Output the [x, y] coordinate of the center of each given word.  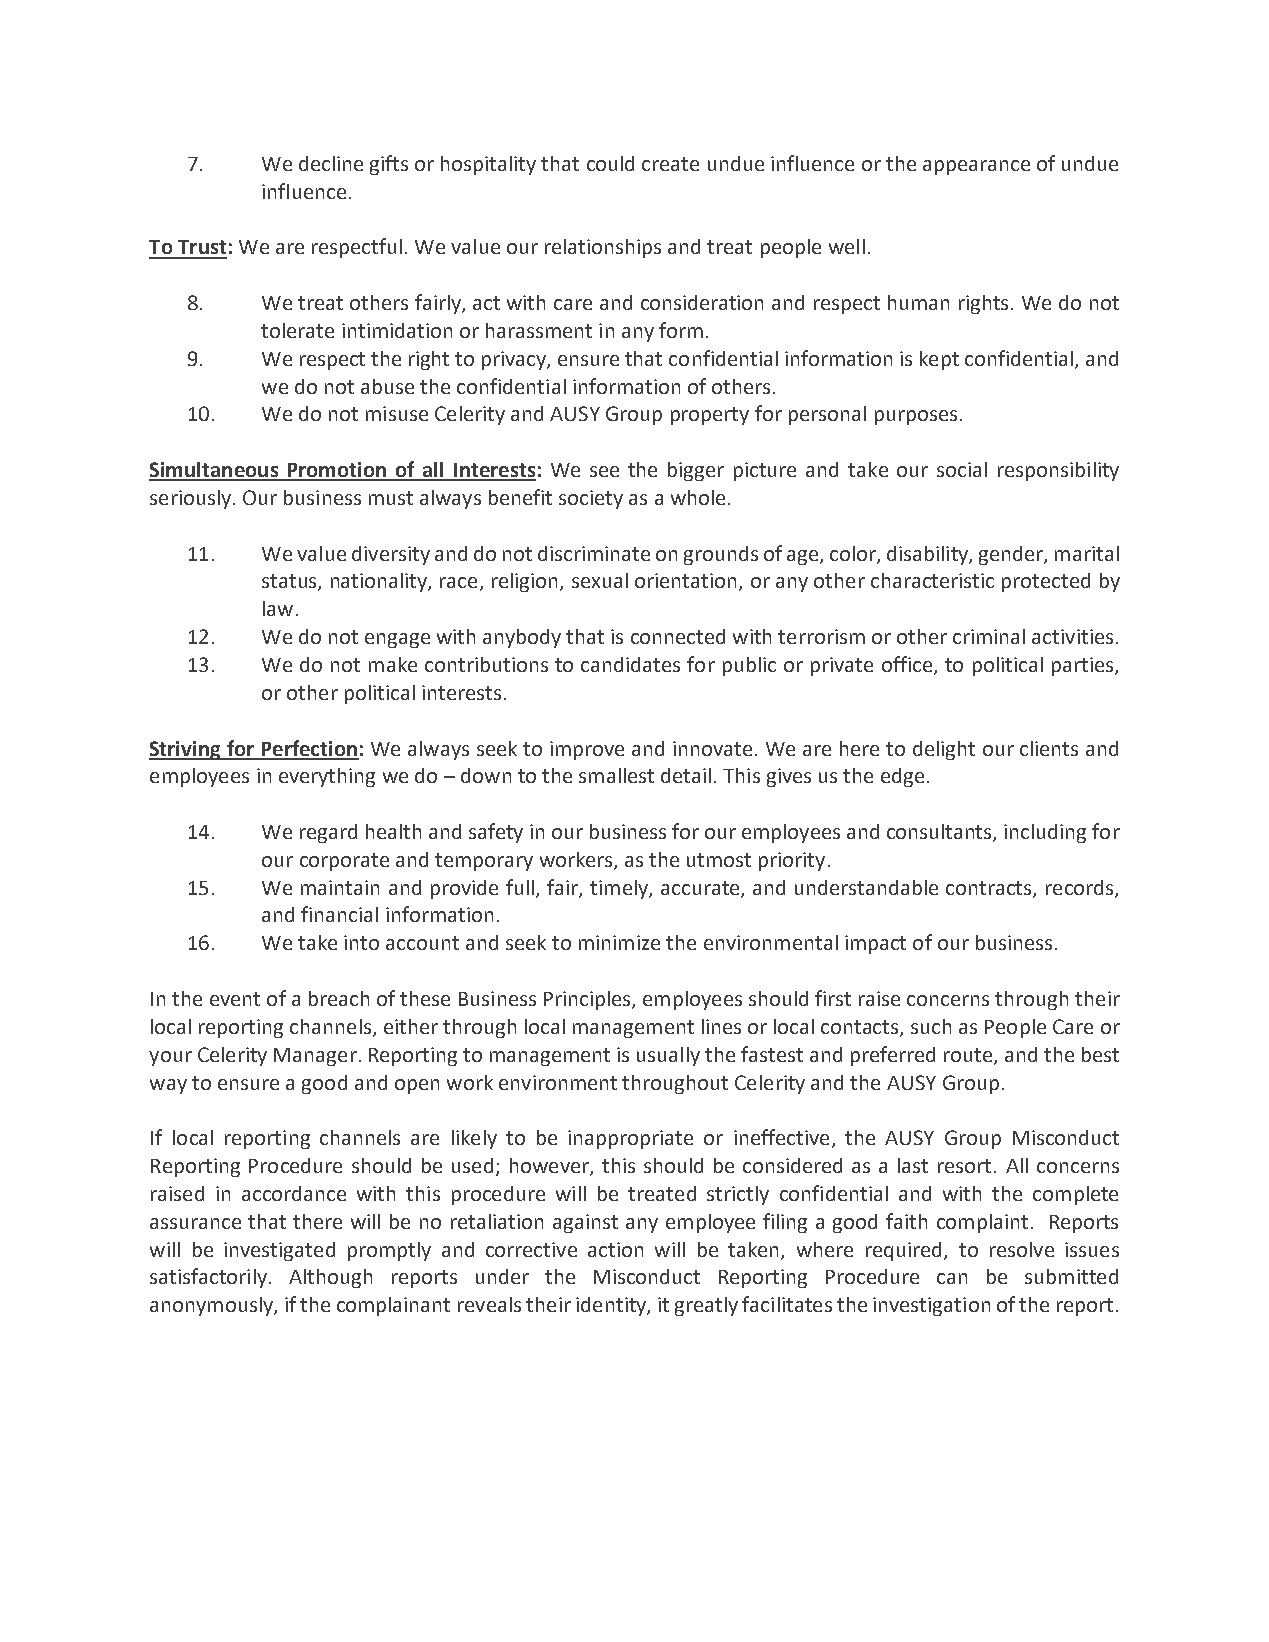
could [610, 163]
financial [339, 914]
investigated [279, 1251]
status [290, 582]
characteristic [932, 580]
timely [620, 889]
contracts [990, 889]
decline [331, 163]
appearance [976, 167]
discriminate [594, 553]
